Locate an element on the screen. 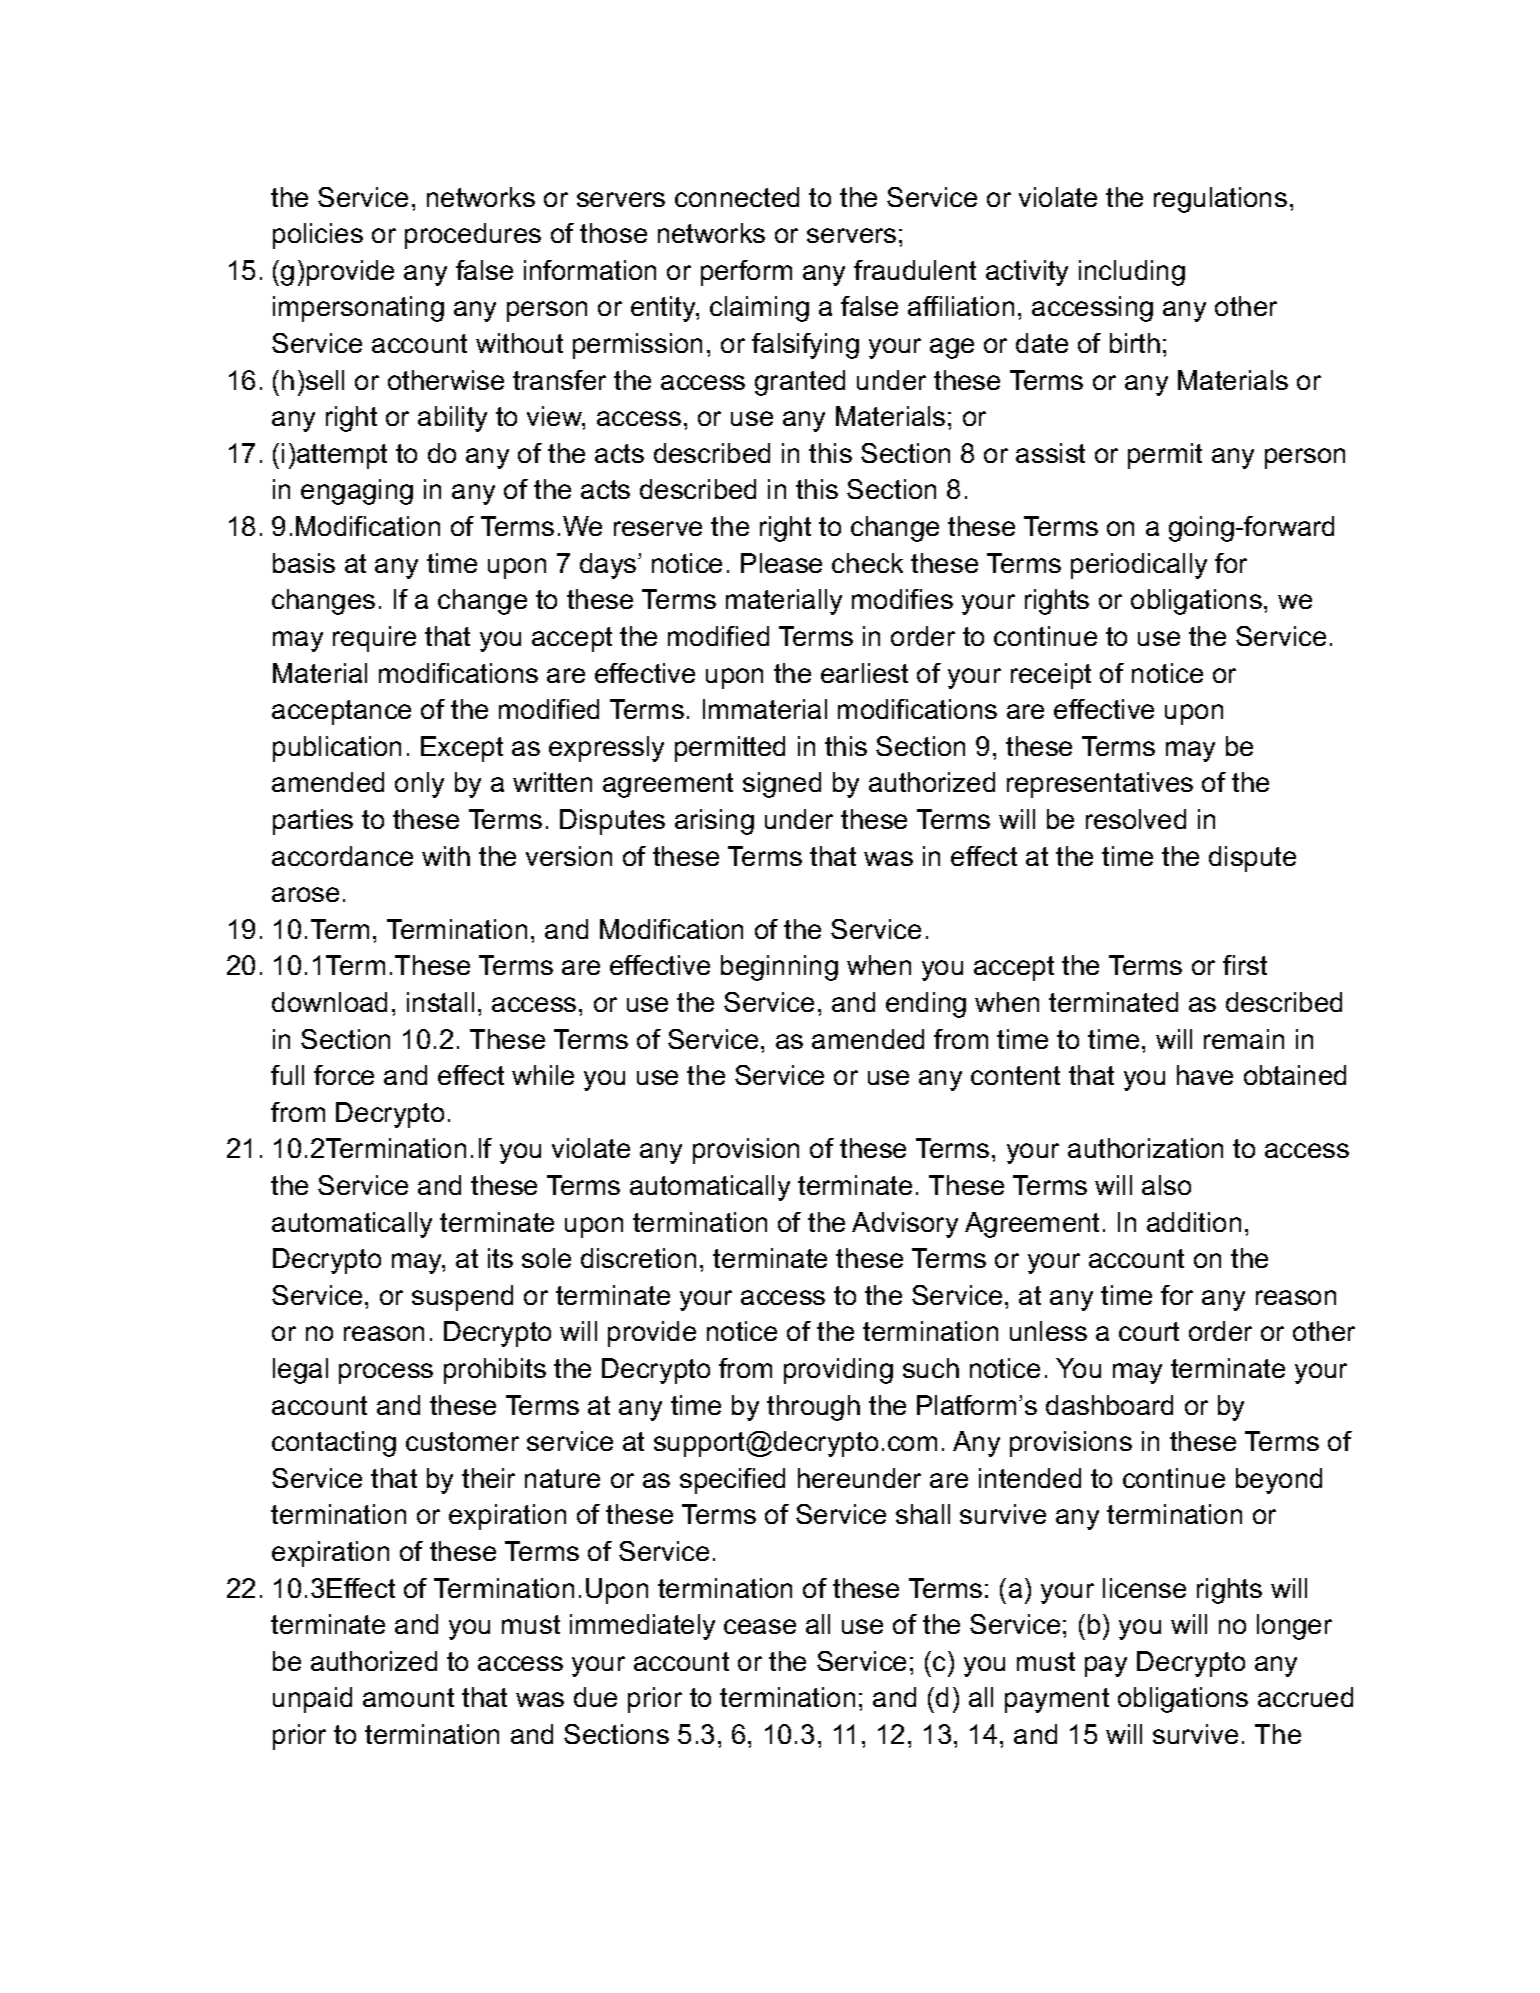 This screenshot has height=1993, width=1540. perform is located at coordinates (746, 273).
